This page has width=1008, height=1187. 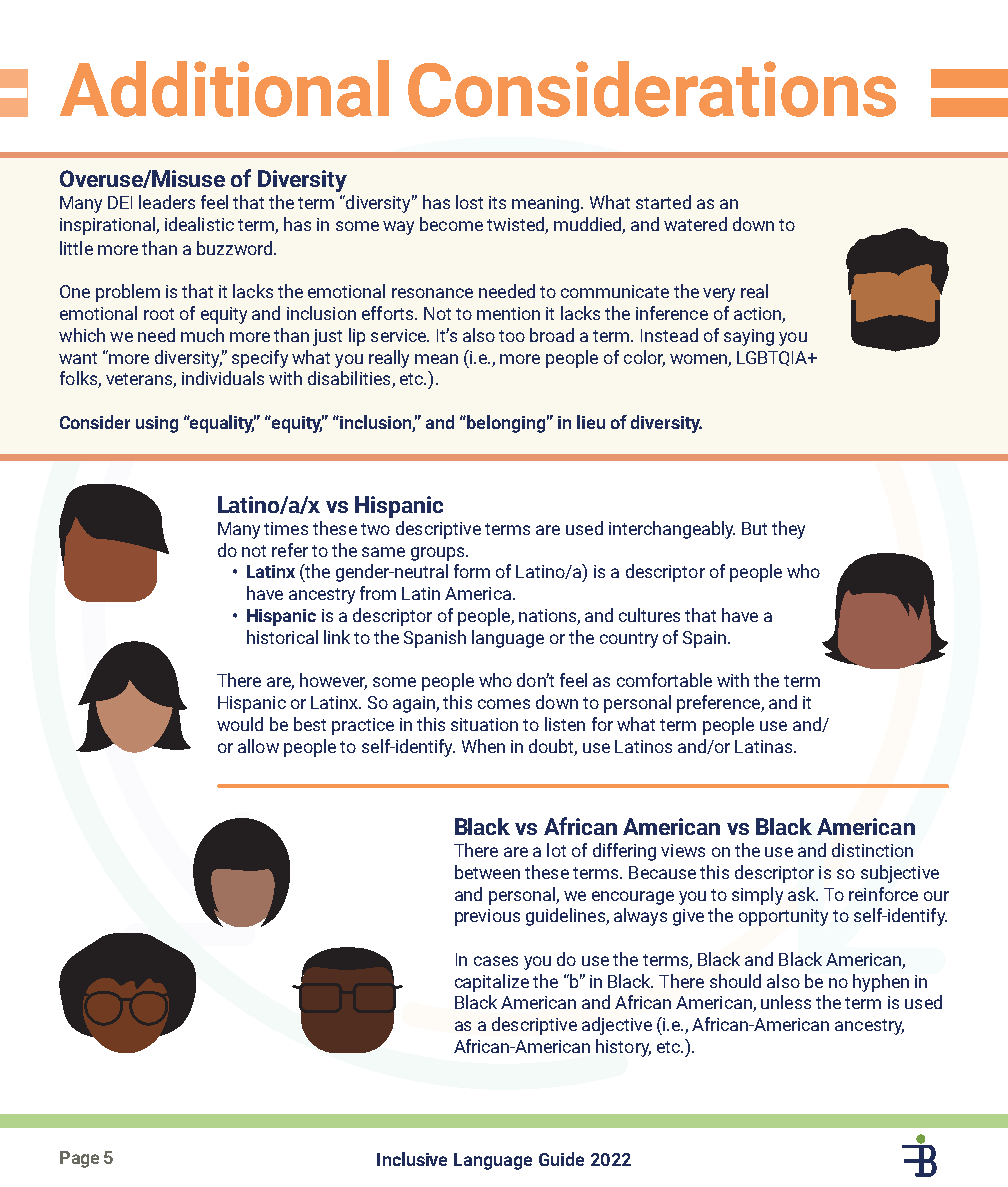 I want to click on started, so click(x=663, y=202).
